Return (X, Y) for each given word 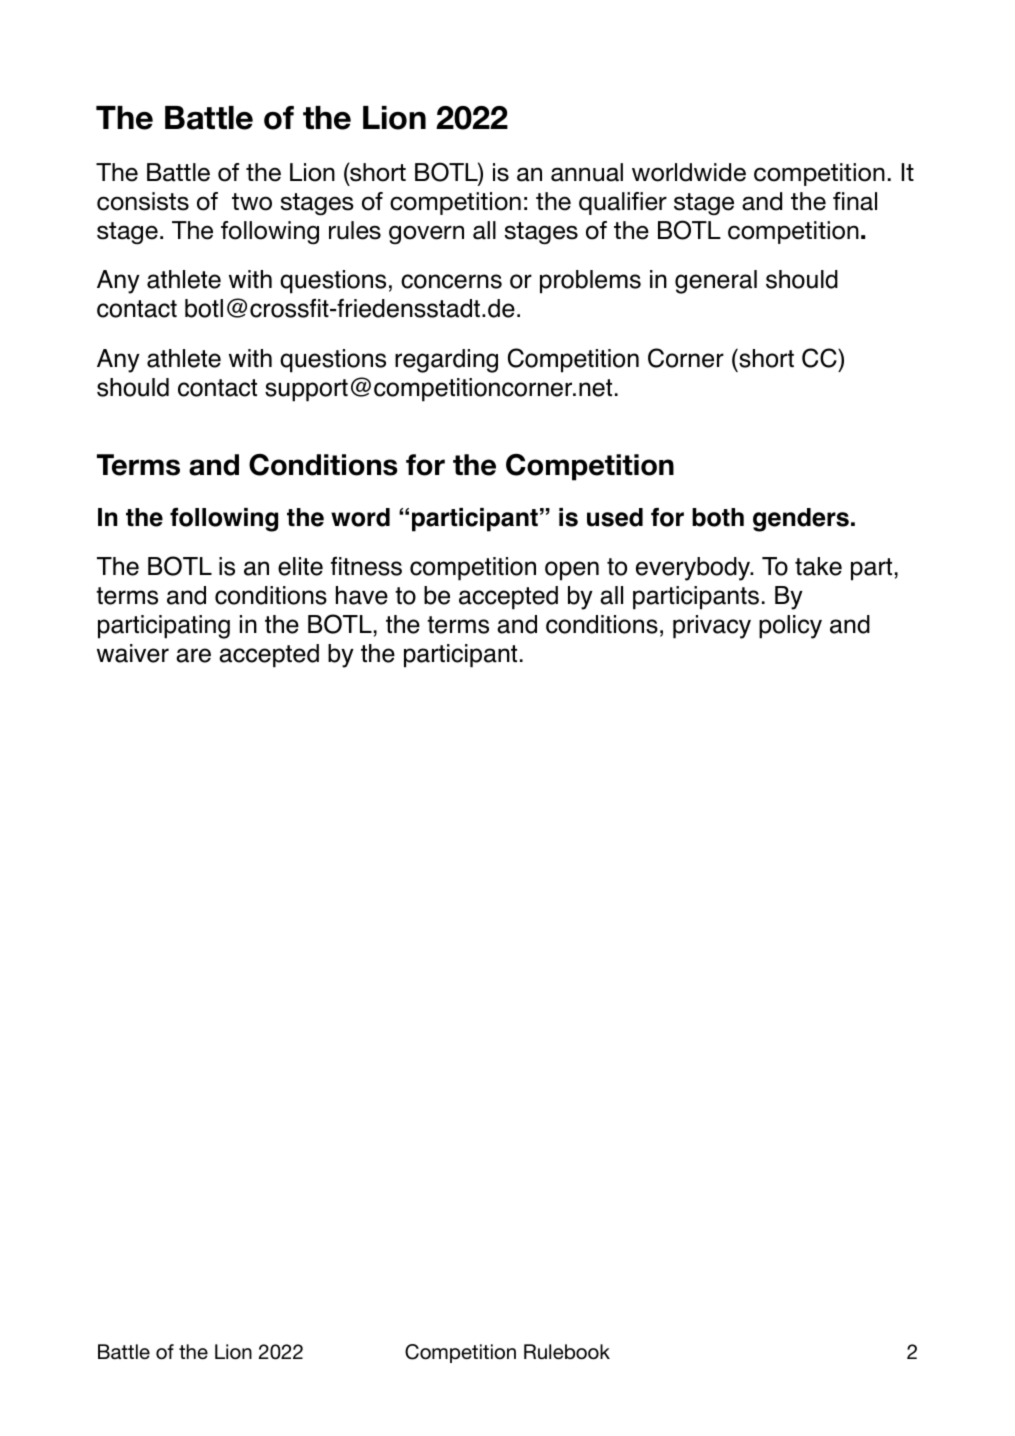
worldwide (689, 172)
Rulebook (567, 1352)
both (718, 517)
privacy (712, 627)
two (252, 202)
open (572, 571)
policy (790, 627)
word (360, 517)
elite (300, 566)
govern (426, 234)
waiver (133, 653)
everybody (694, 569)
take (818, 566)
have (362, 595)
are (193, 655)
